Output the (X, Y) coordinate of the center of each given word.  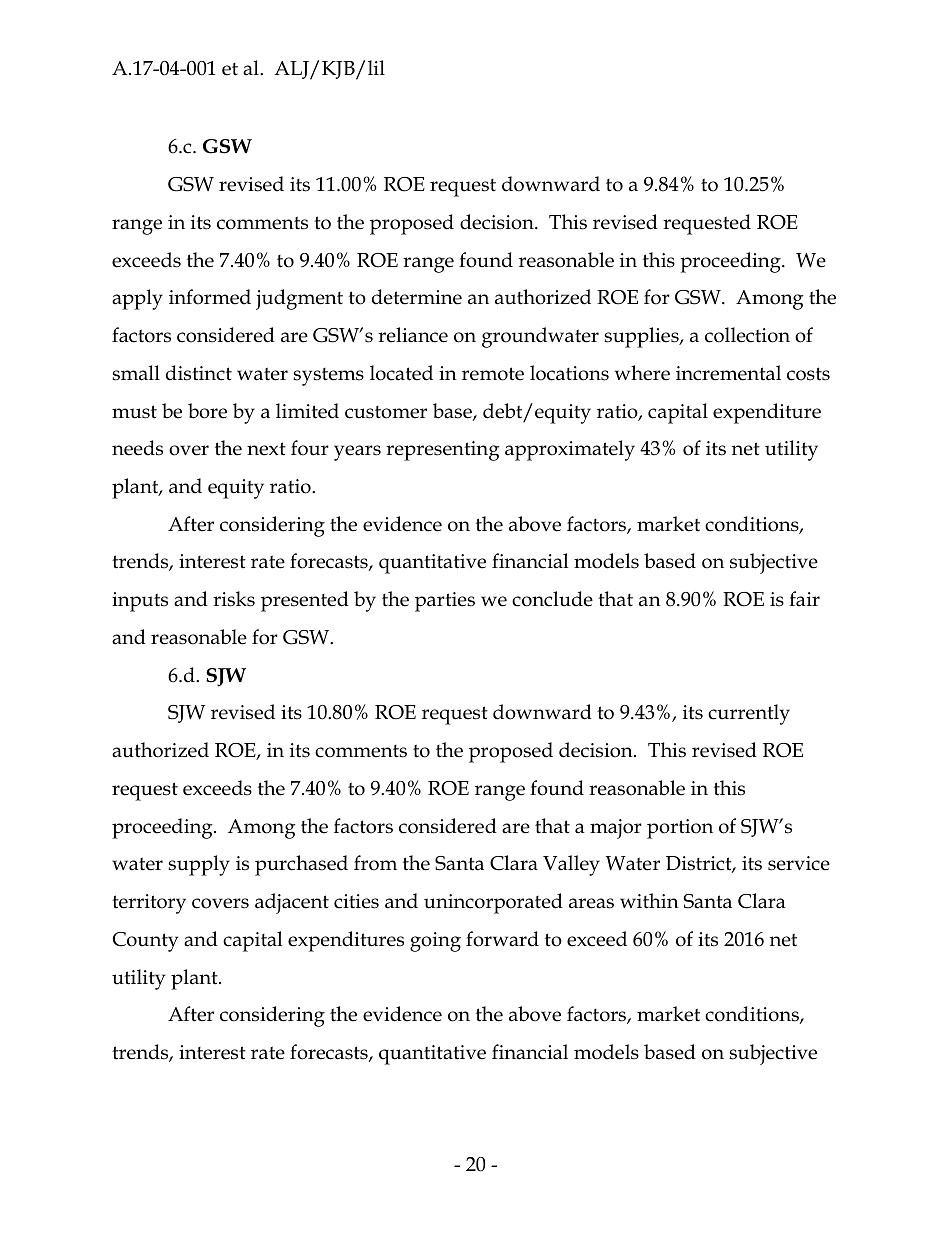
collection (747, 335)
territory (149, 904)
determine (417, 297)
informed (210, 297)
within (649, 901)
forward (502, 939)
